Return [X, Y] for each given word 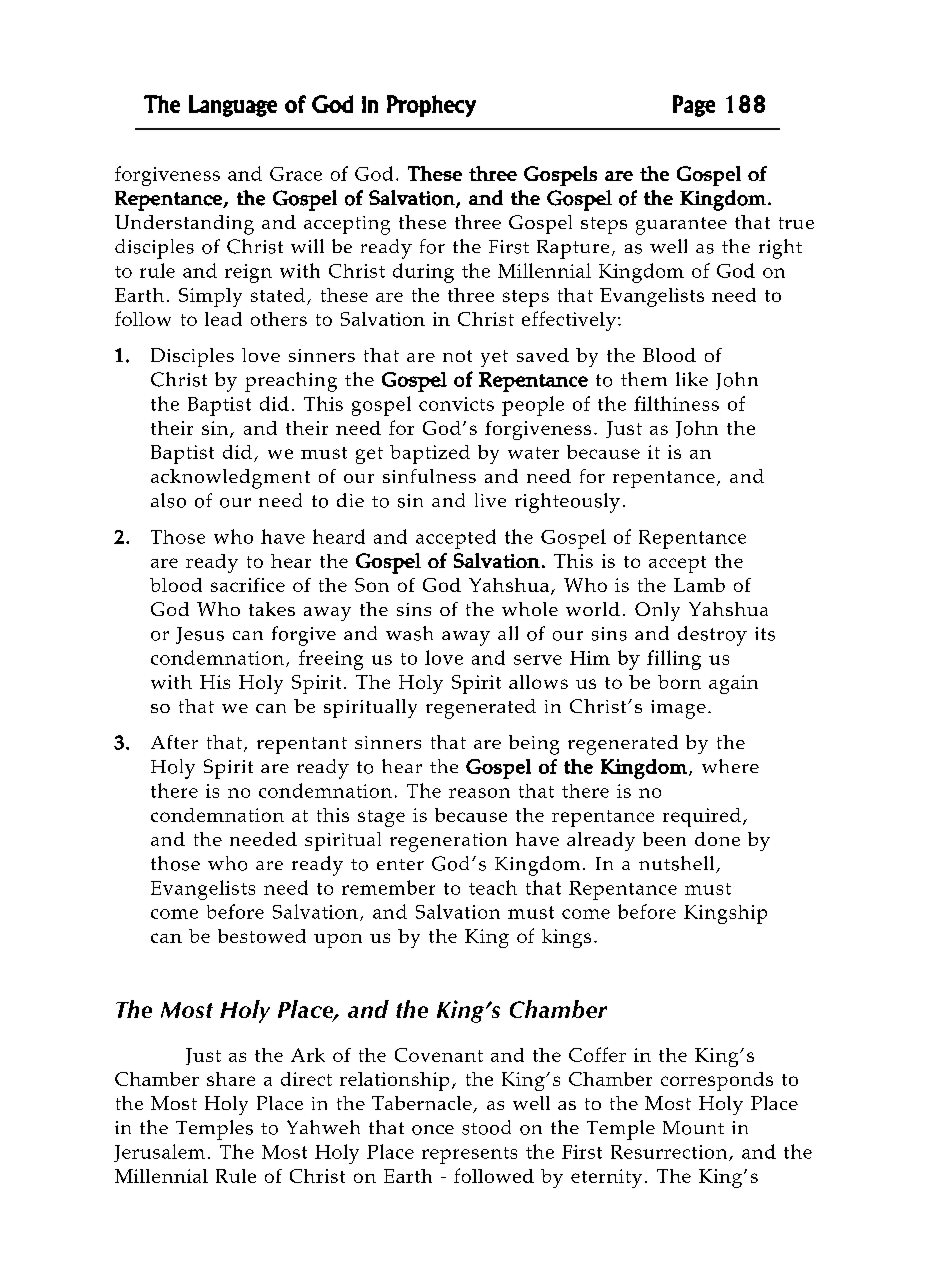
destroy [712, 636]
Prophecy [431, 106]
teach [493, 887]
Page [694, 106]
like [692, 379]
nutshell [678, 864]
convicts [456, 404]
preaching [291, 382]
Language [233, 106]
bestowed [262, 936]
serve [538, 660]
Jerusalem [159, 1153]
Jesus [200, 635]
